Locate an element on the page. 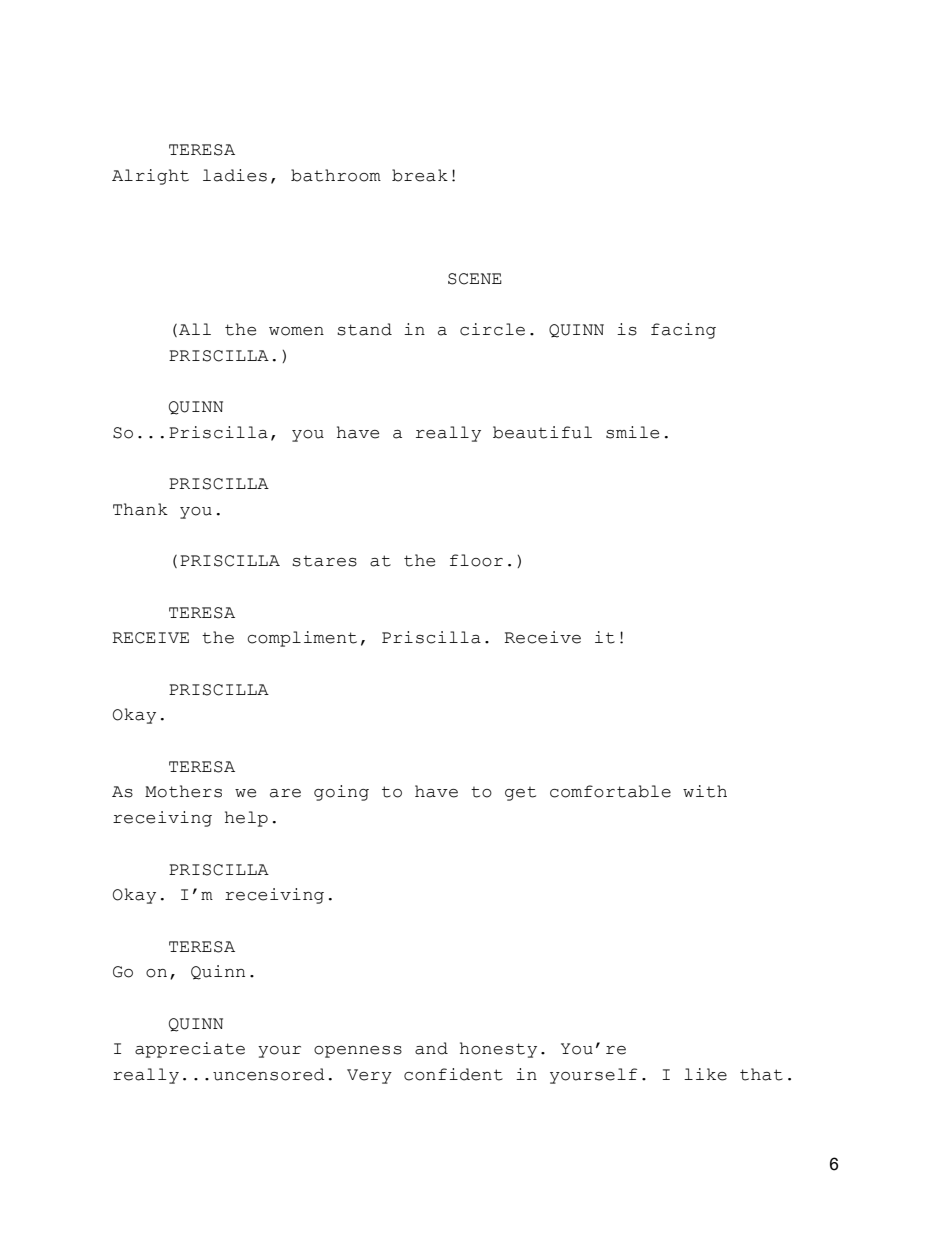  like is located at coordinates (705, 1074).
